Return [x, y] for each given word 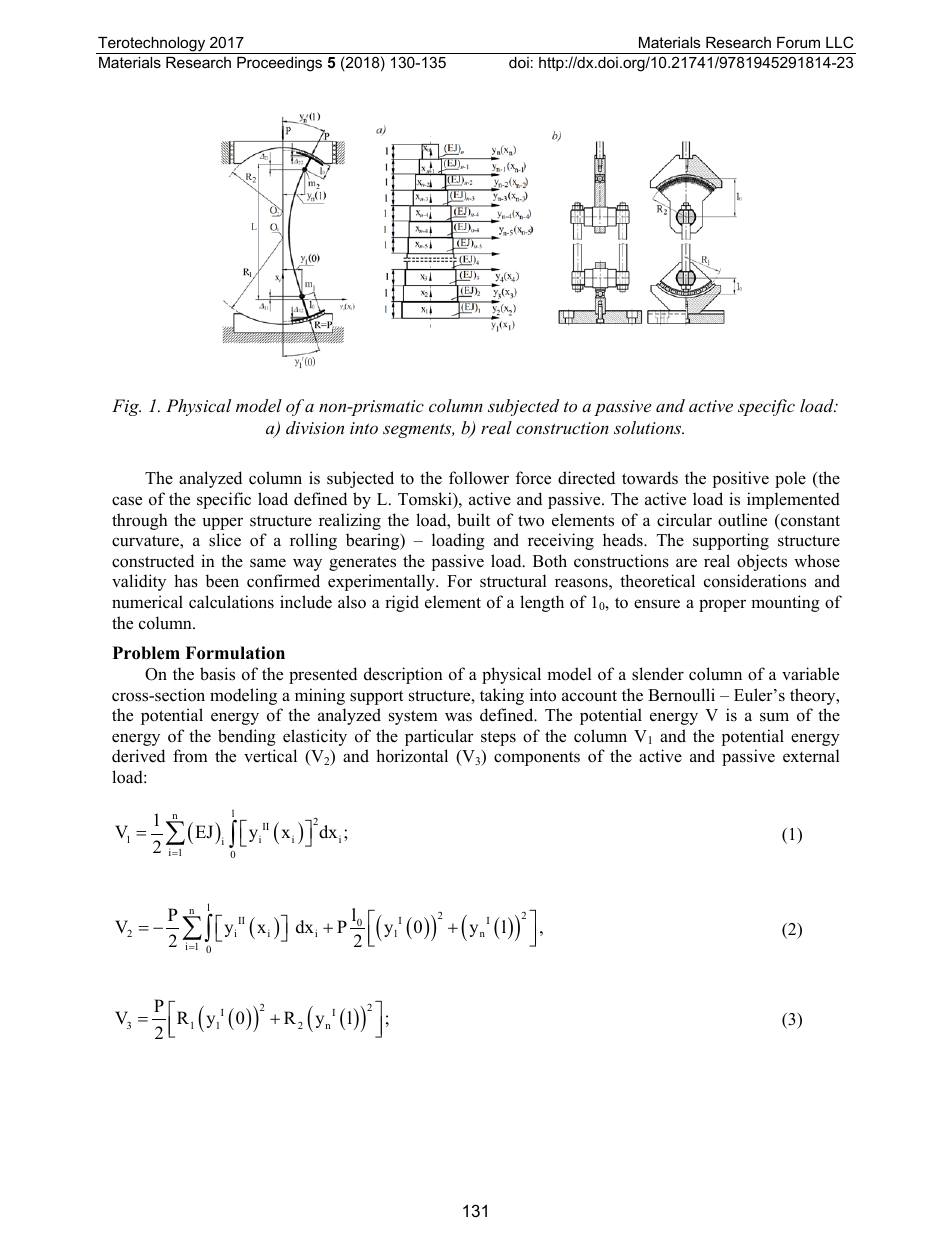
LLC [839, 42]
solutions [649, 427]
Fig [126, 407]
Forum [798, 42]
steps [498, 738]
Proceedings [279, 64]
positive [741, 479]
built [473, 520]
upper [222, 523]
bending [247, 737]
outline [742, 520]
